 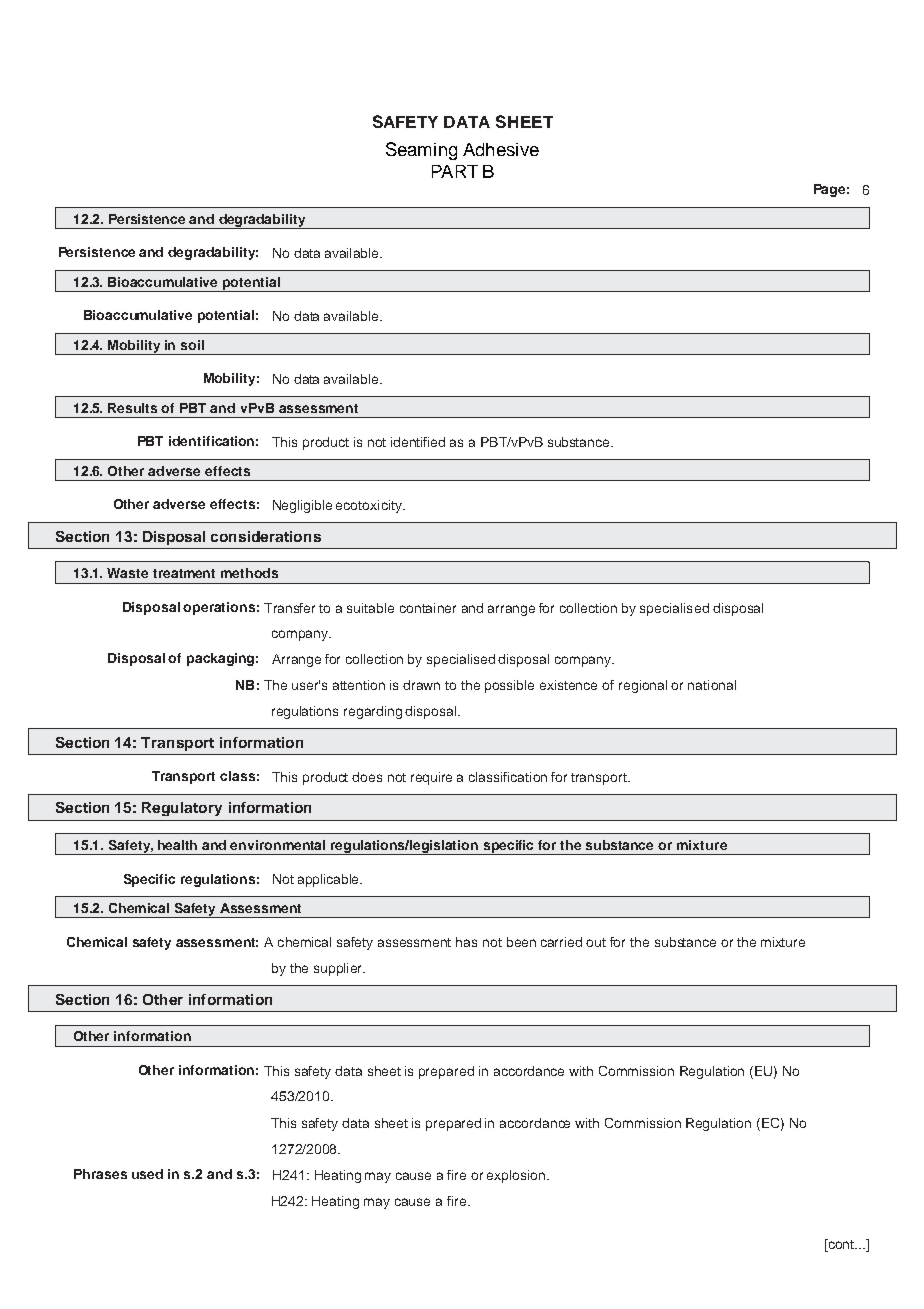 I want to click on soil, so click(x=192, y=345).
